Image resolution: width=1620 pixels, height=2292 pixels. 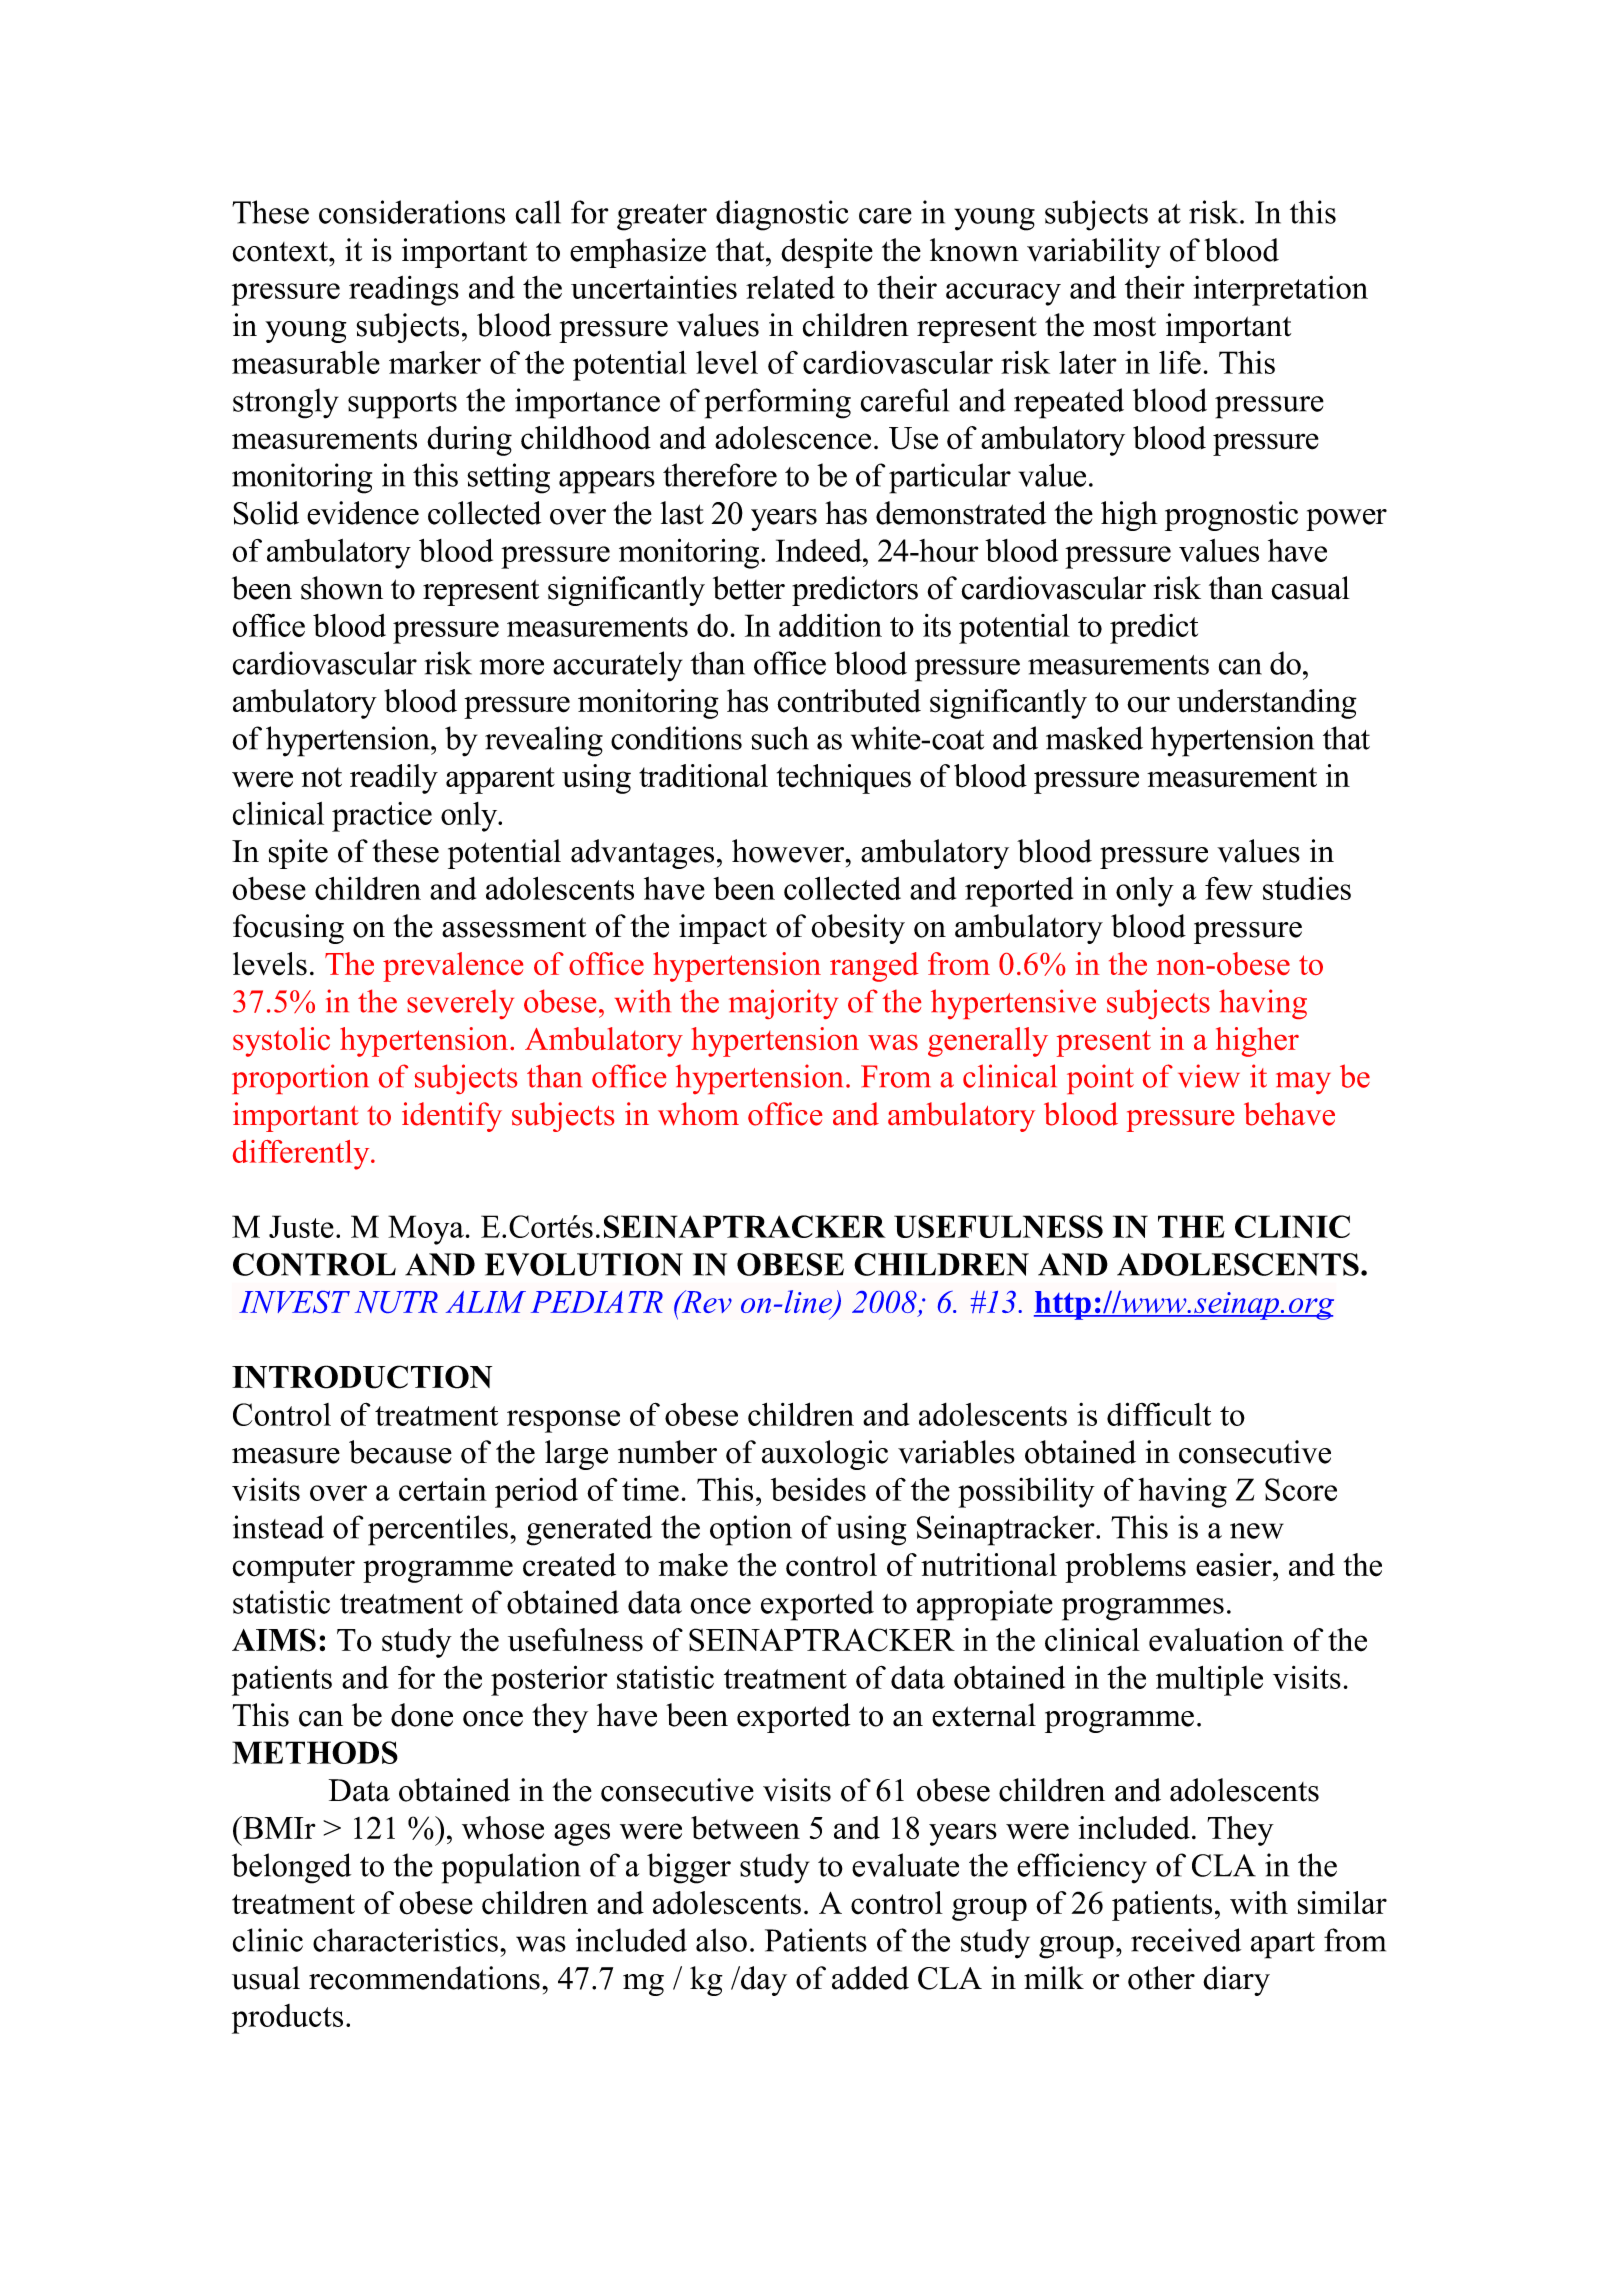 What do you see at coordinates (405, 1940) in the image?
I see `characteristics` at bounding box center [405, 1940].
